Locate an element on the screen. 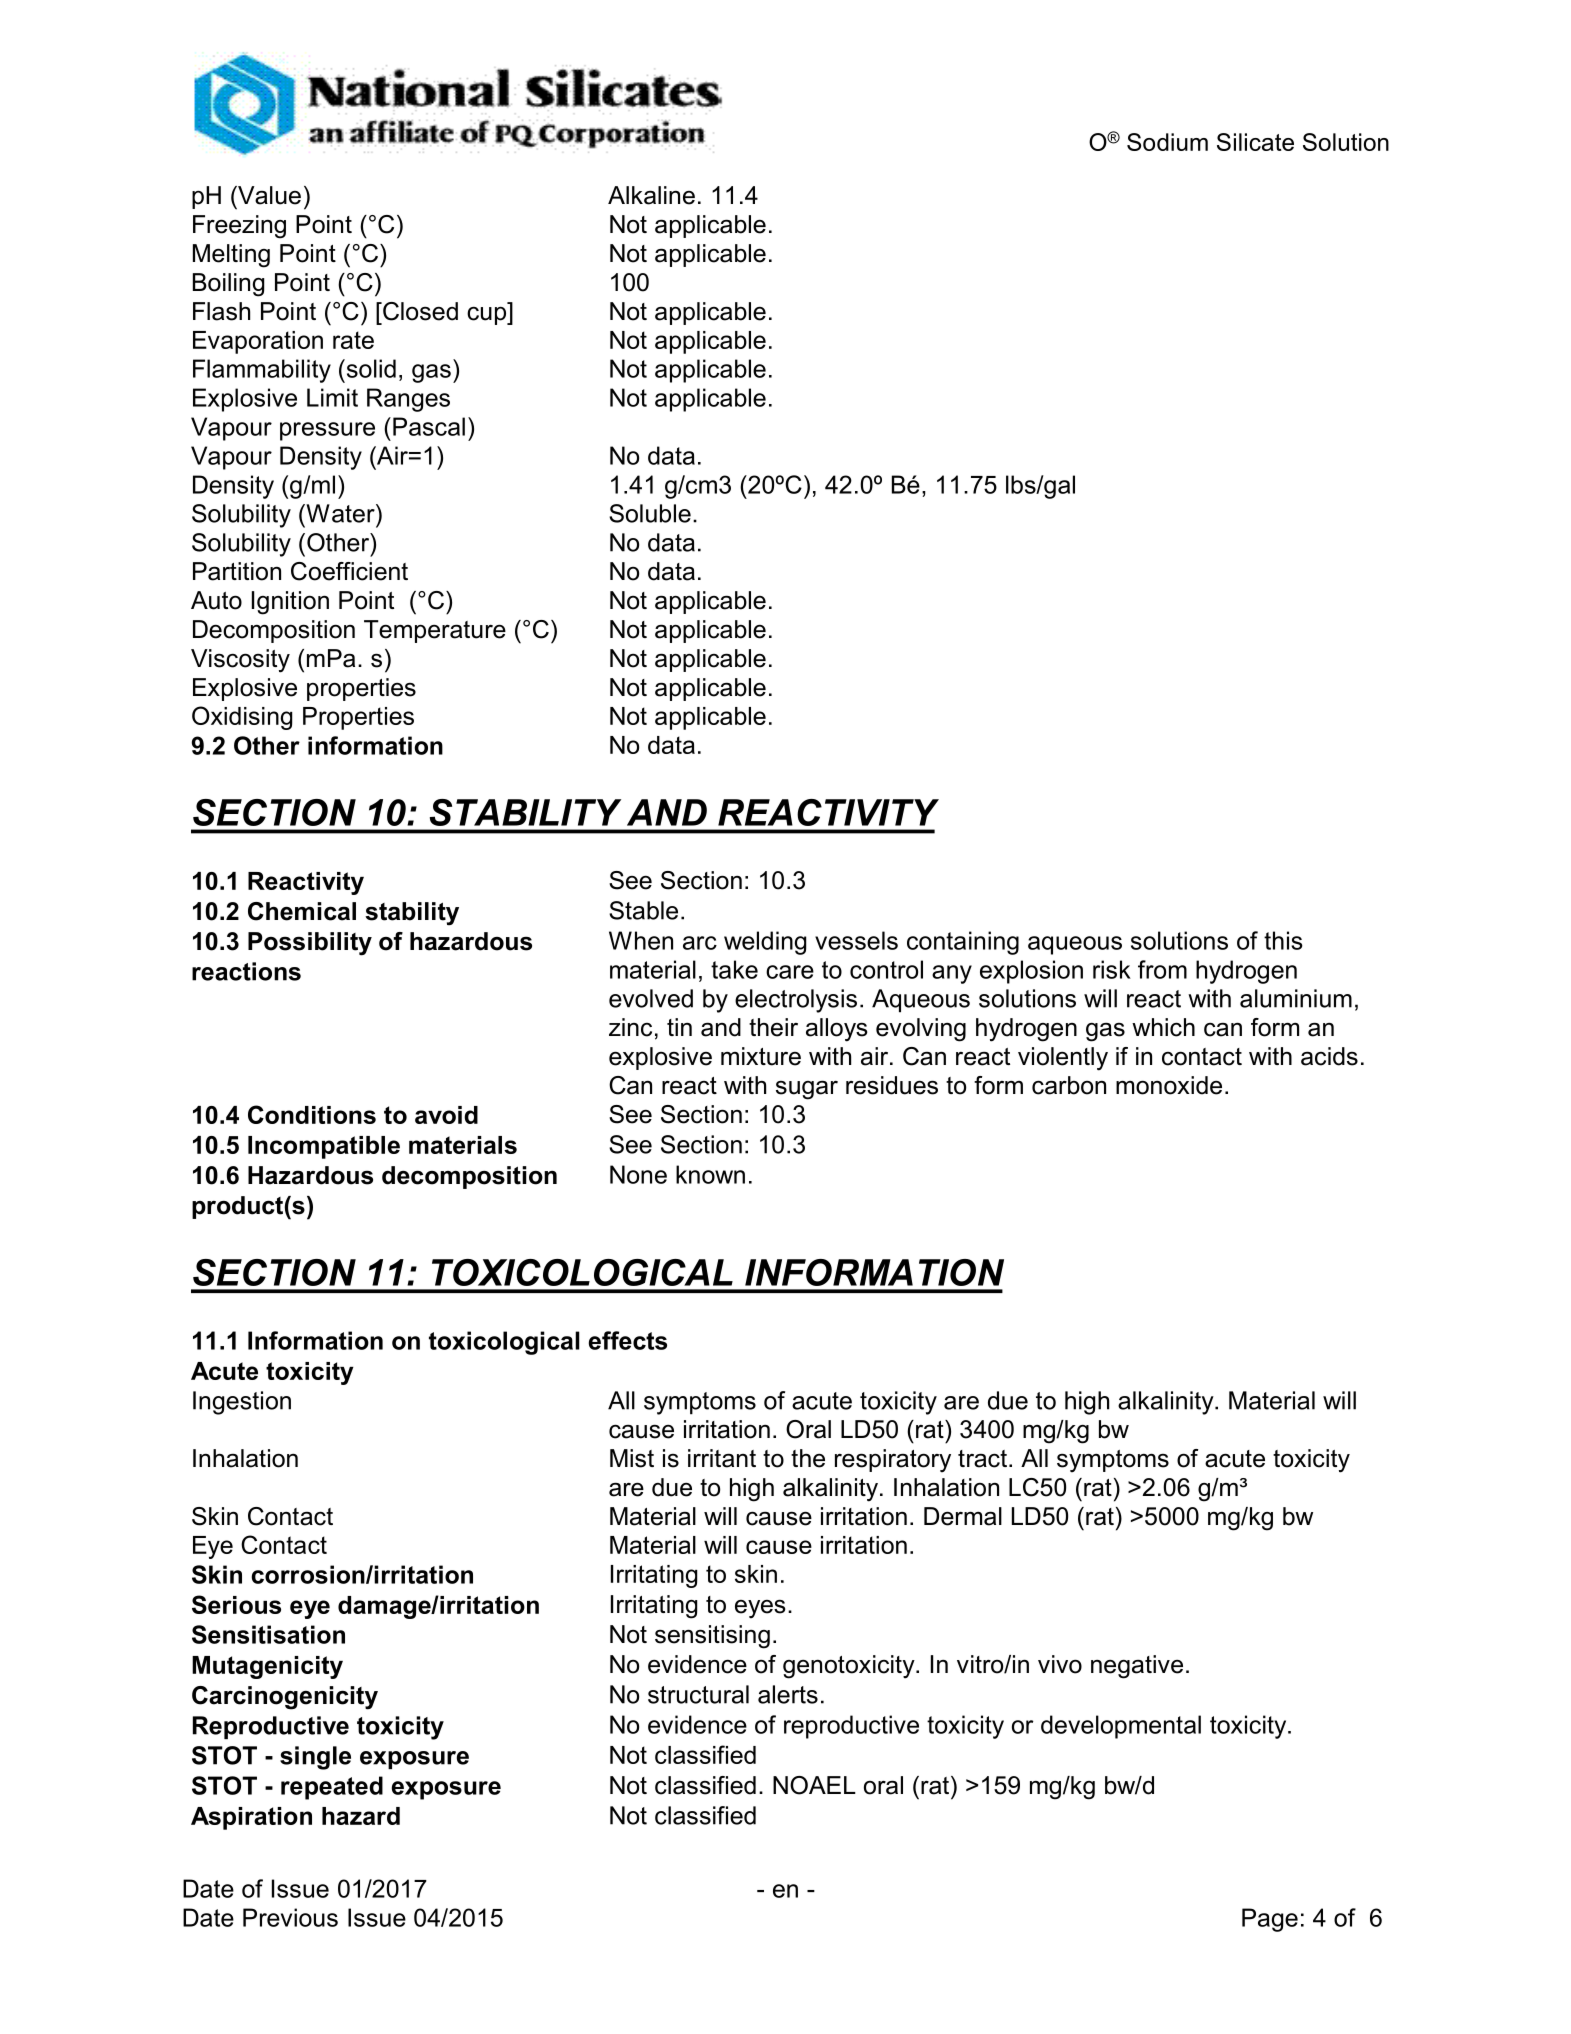  Previous is located at coordinates (290, 1917).
